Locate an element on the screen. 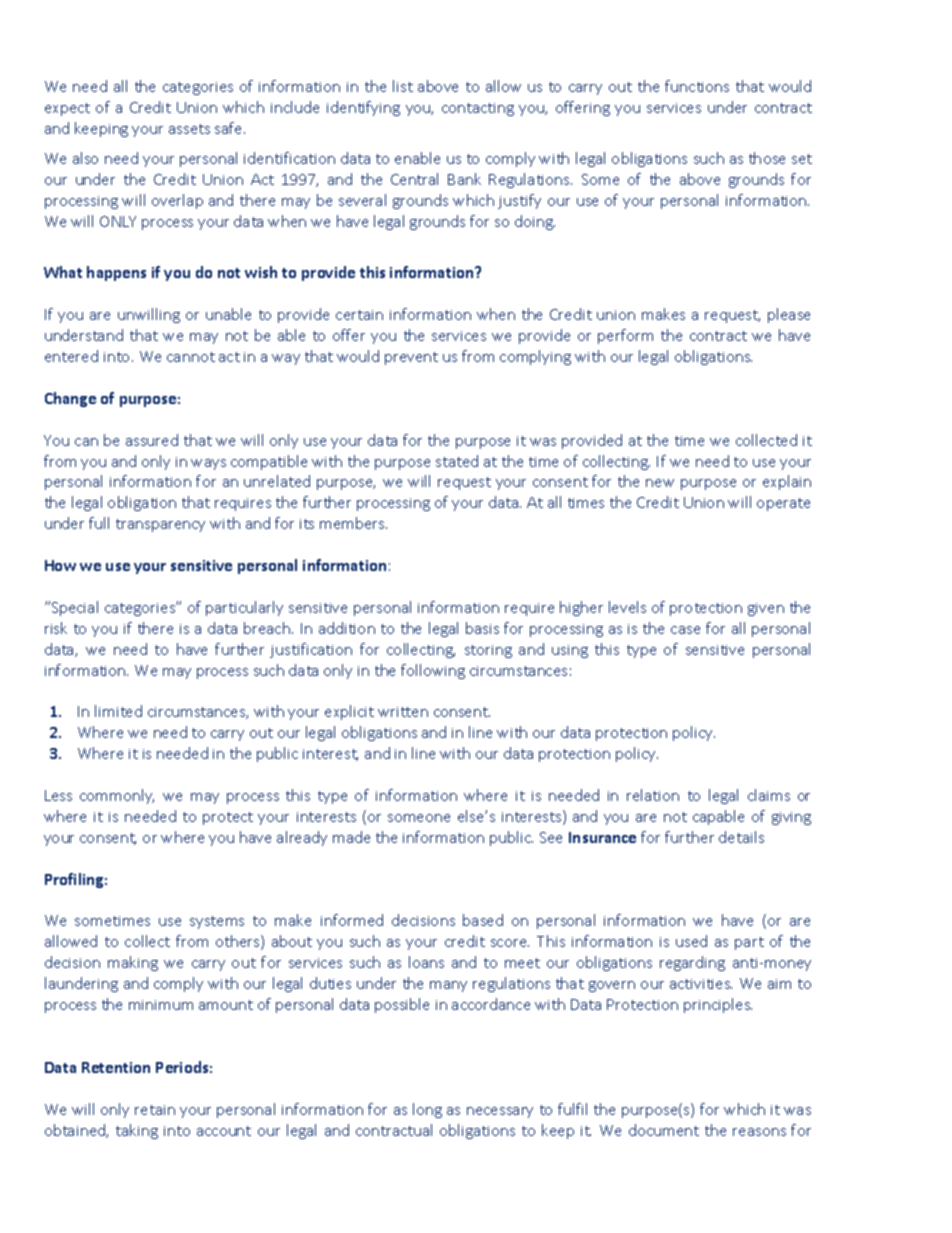  list is located at coordinates (403, 86).
